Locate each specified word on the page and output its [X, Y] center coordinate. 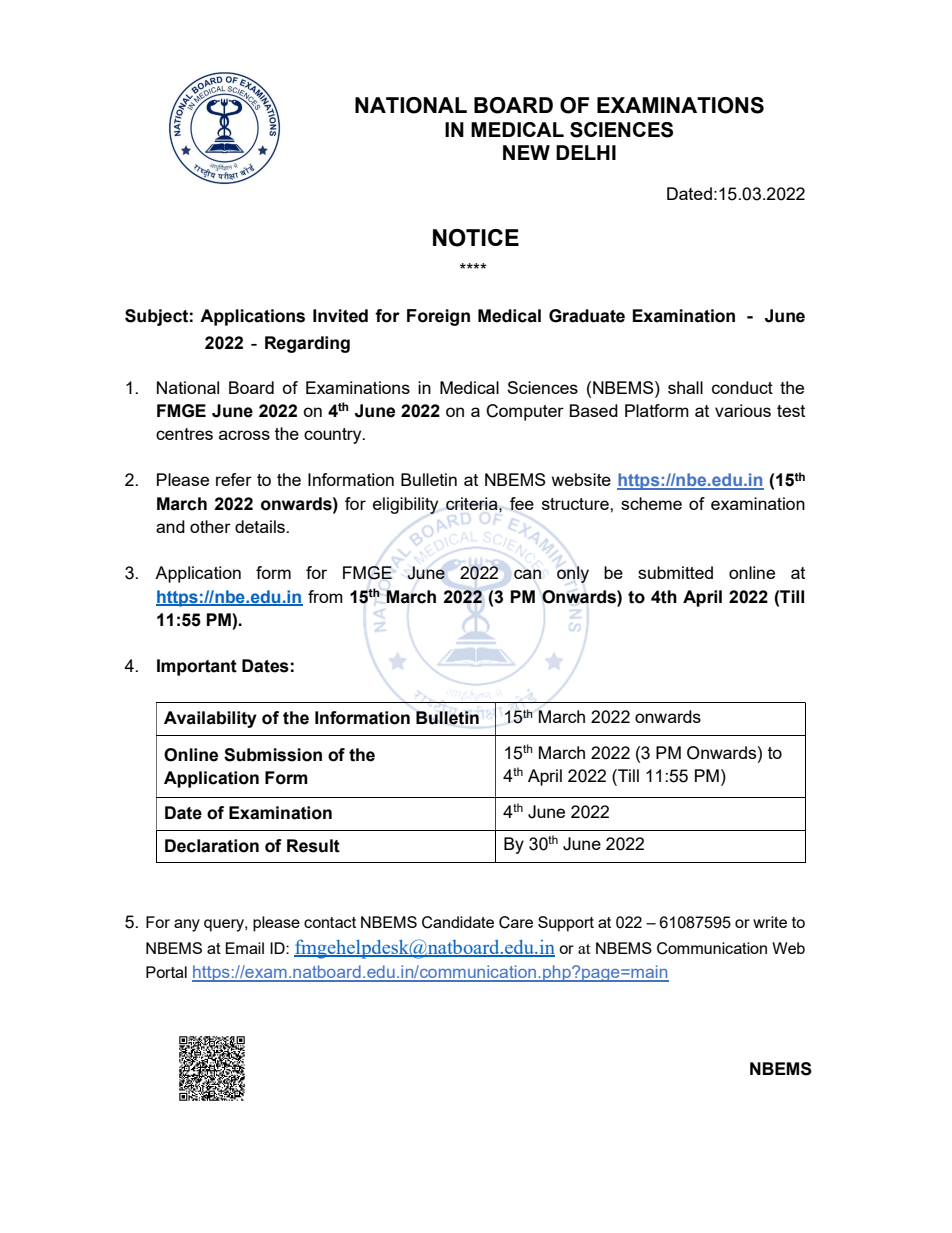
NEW [526, 152]
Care [516, 922]
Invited [340, 316]
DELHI [586, 152]
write [770, 922]
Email [245, 948]
